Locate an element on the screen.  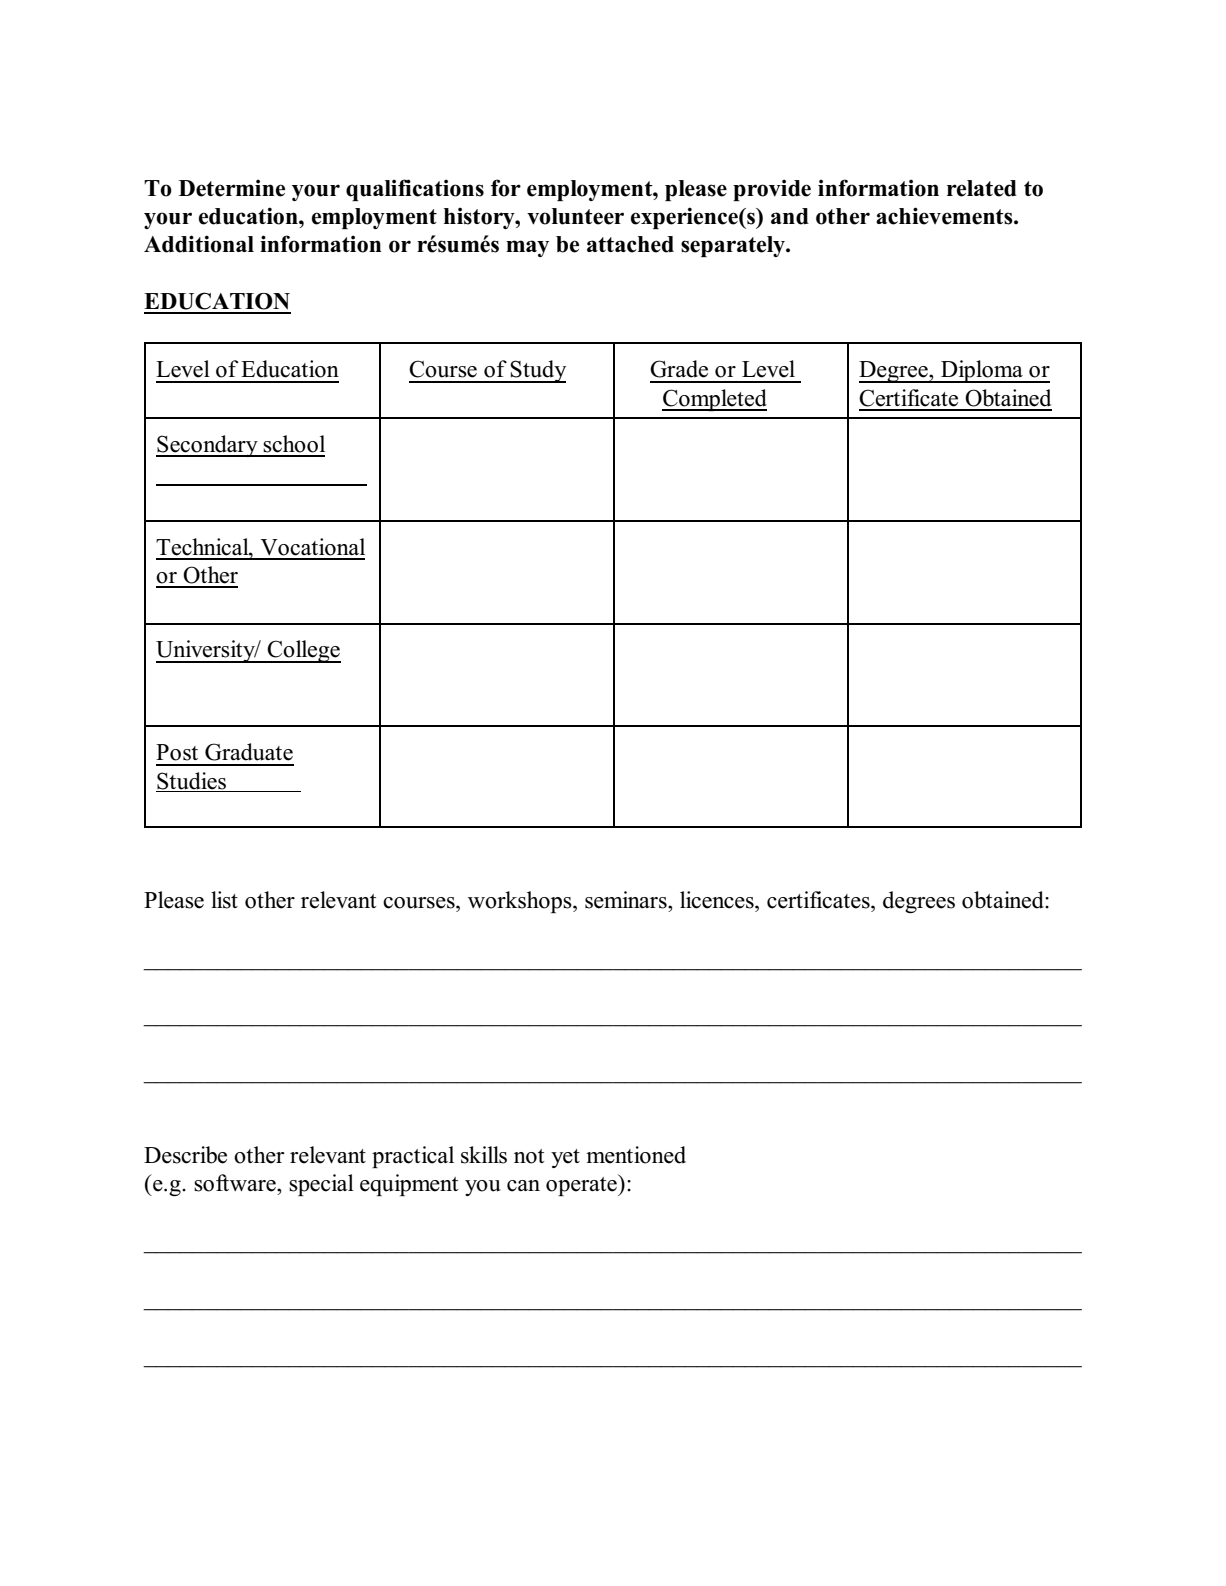
achievements is located at coordinates (945, 216).
